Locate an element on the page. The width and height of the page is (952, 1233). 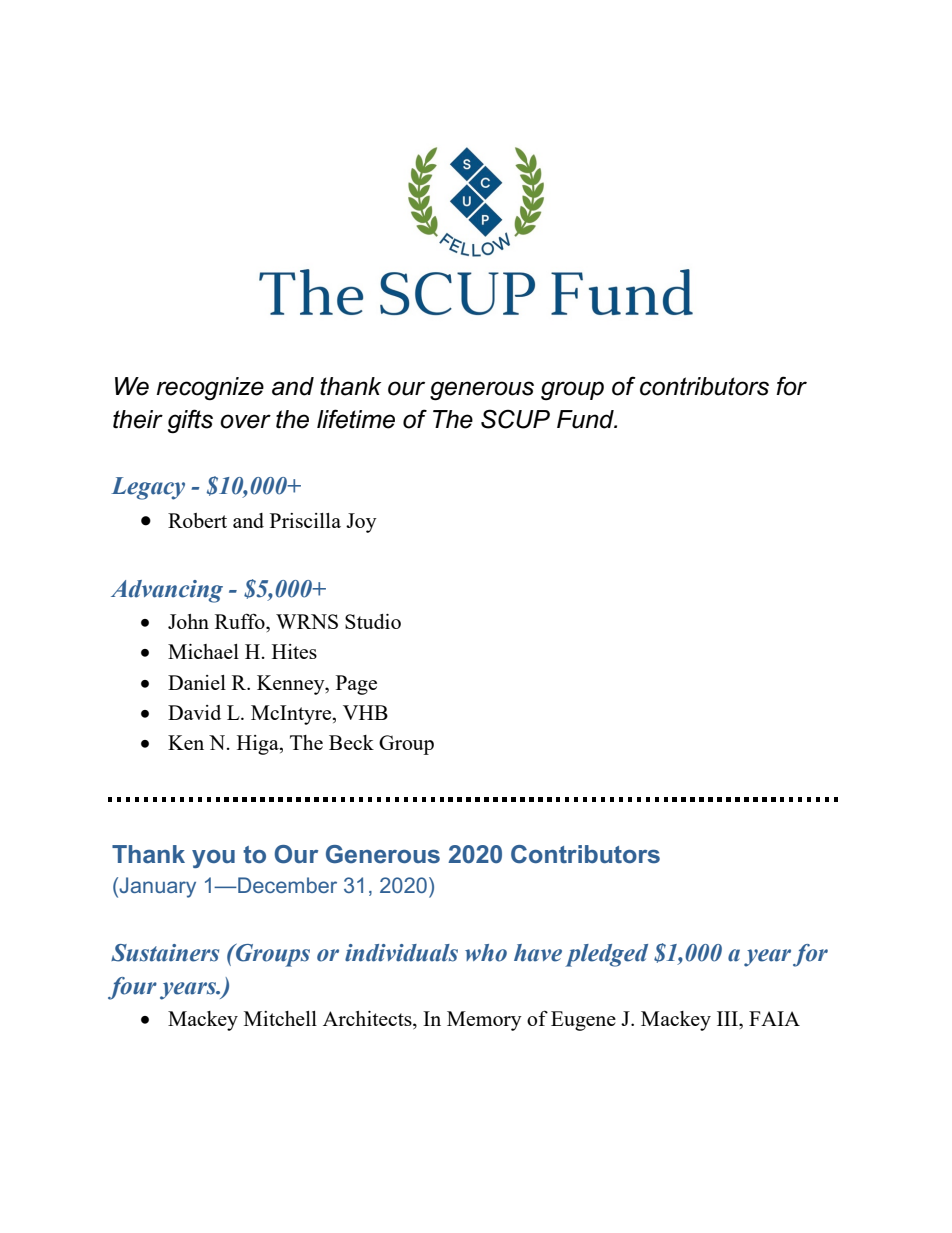
individuals is located at coordinates (401, 953).
